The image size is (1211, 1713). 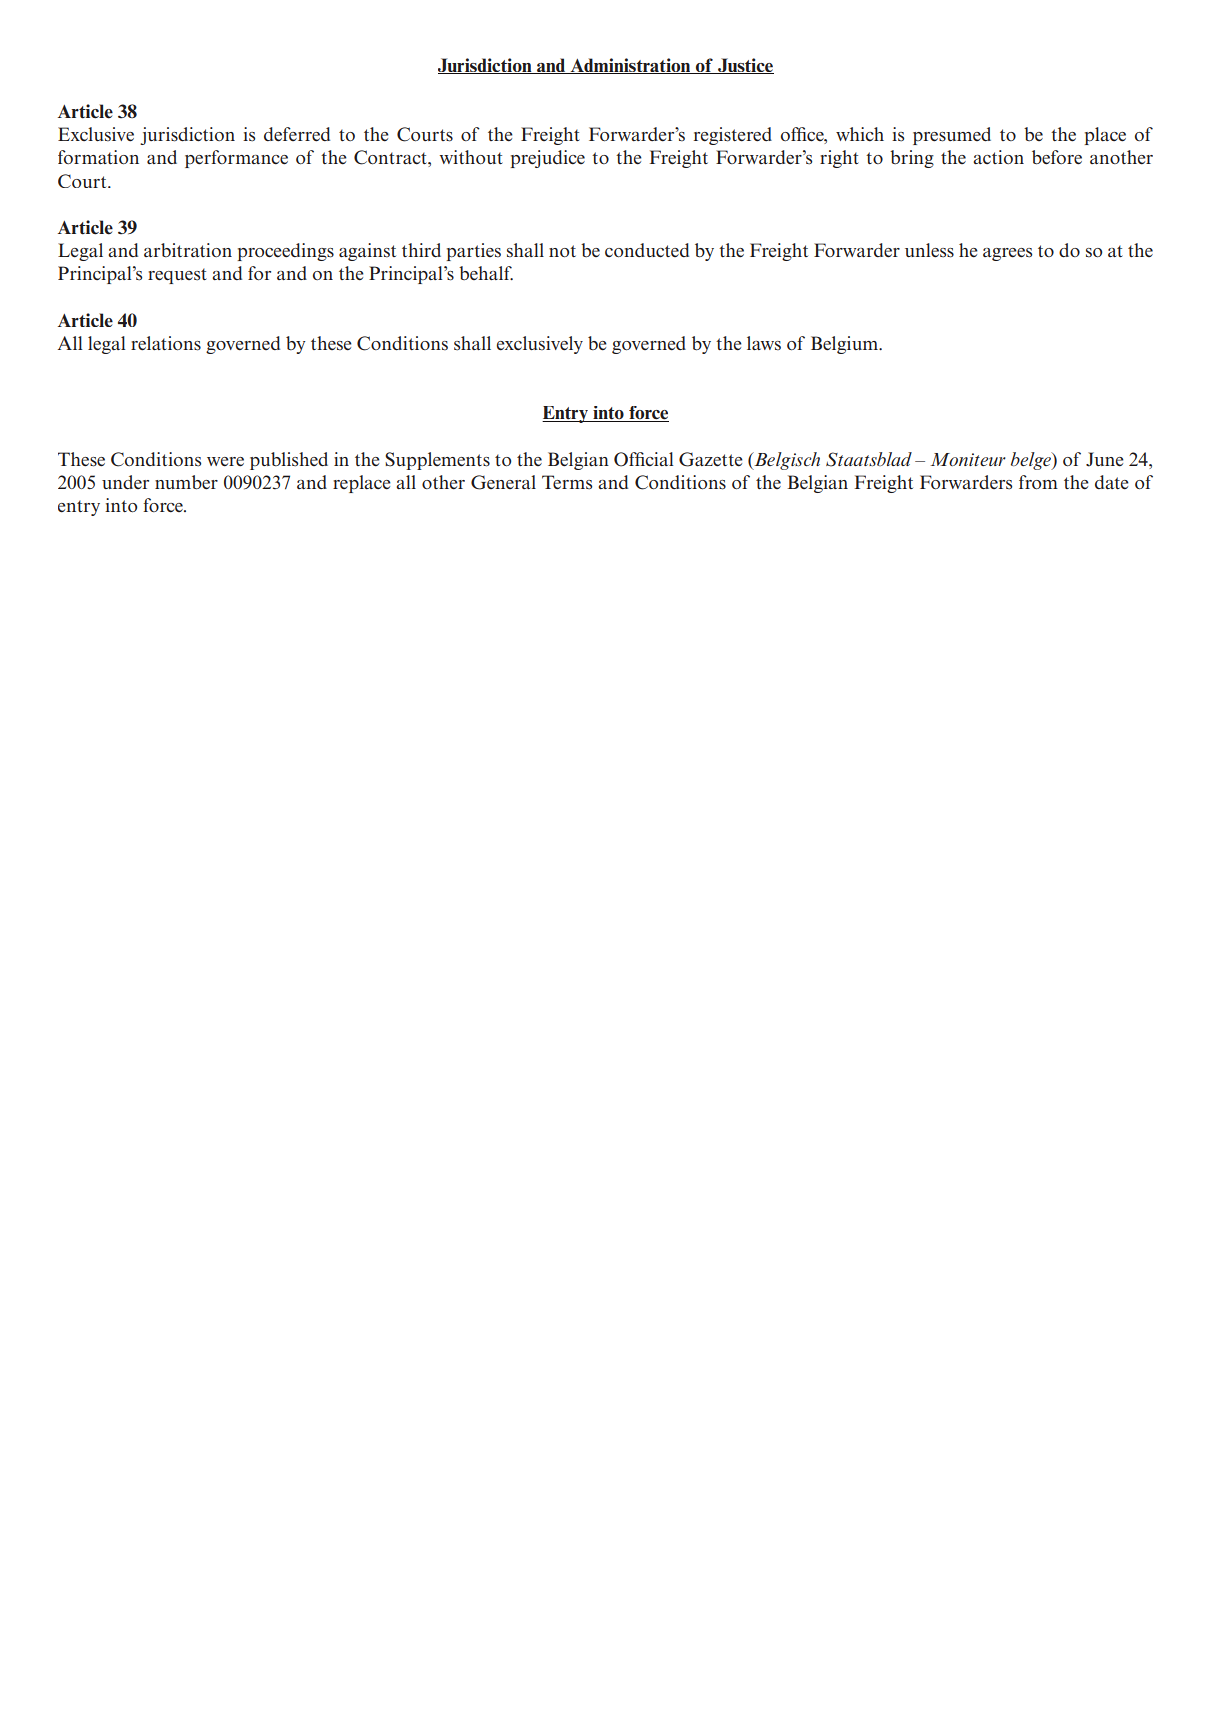 What do you see at coordinates (647, 250) in the screenshot?
I see `conducted` at bounding box center [647, 250].
